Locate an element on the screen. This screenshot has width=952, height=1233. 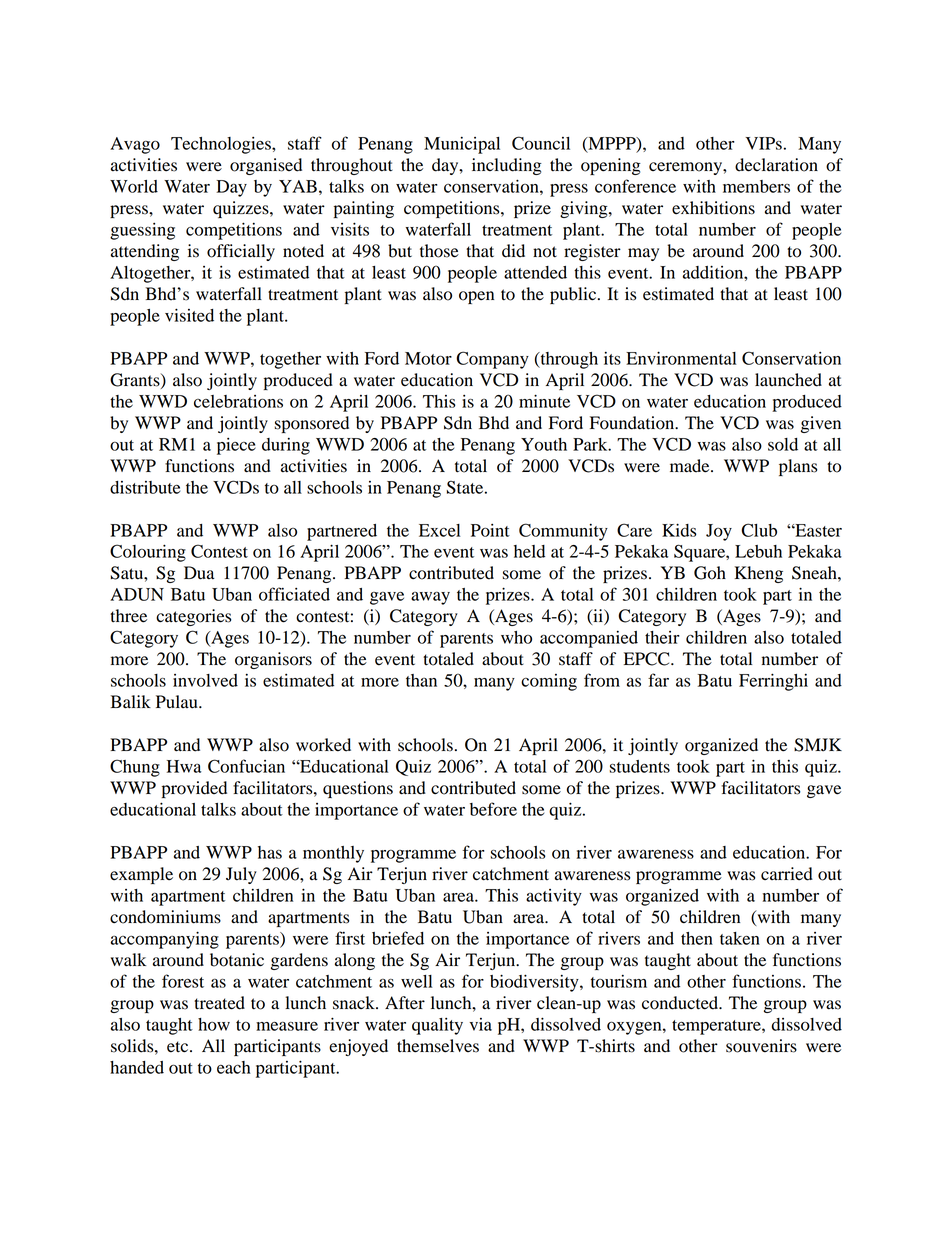
how is located at coordinates (214, 1024).
